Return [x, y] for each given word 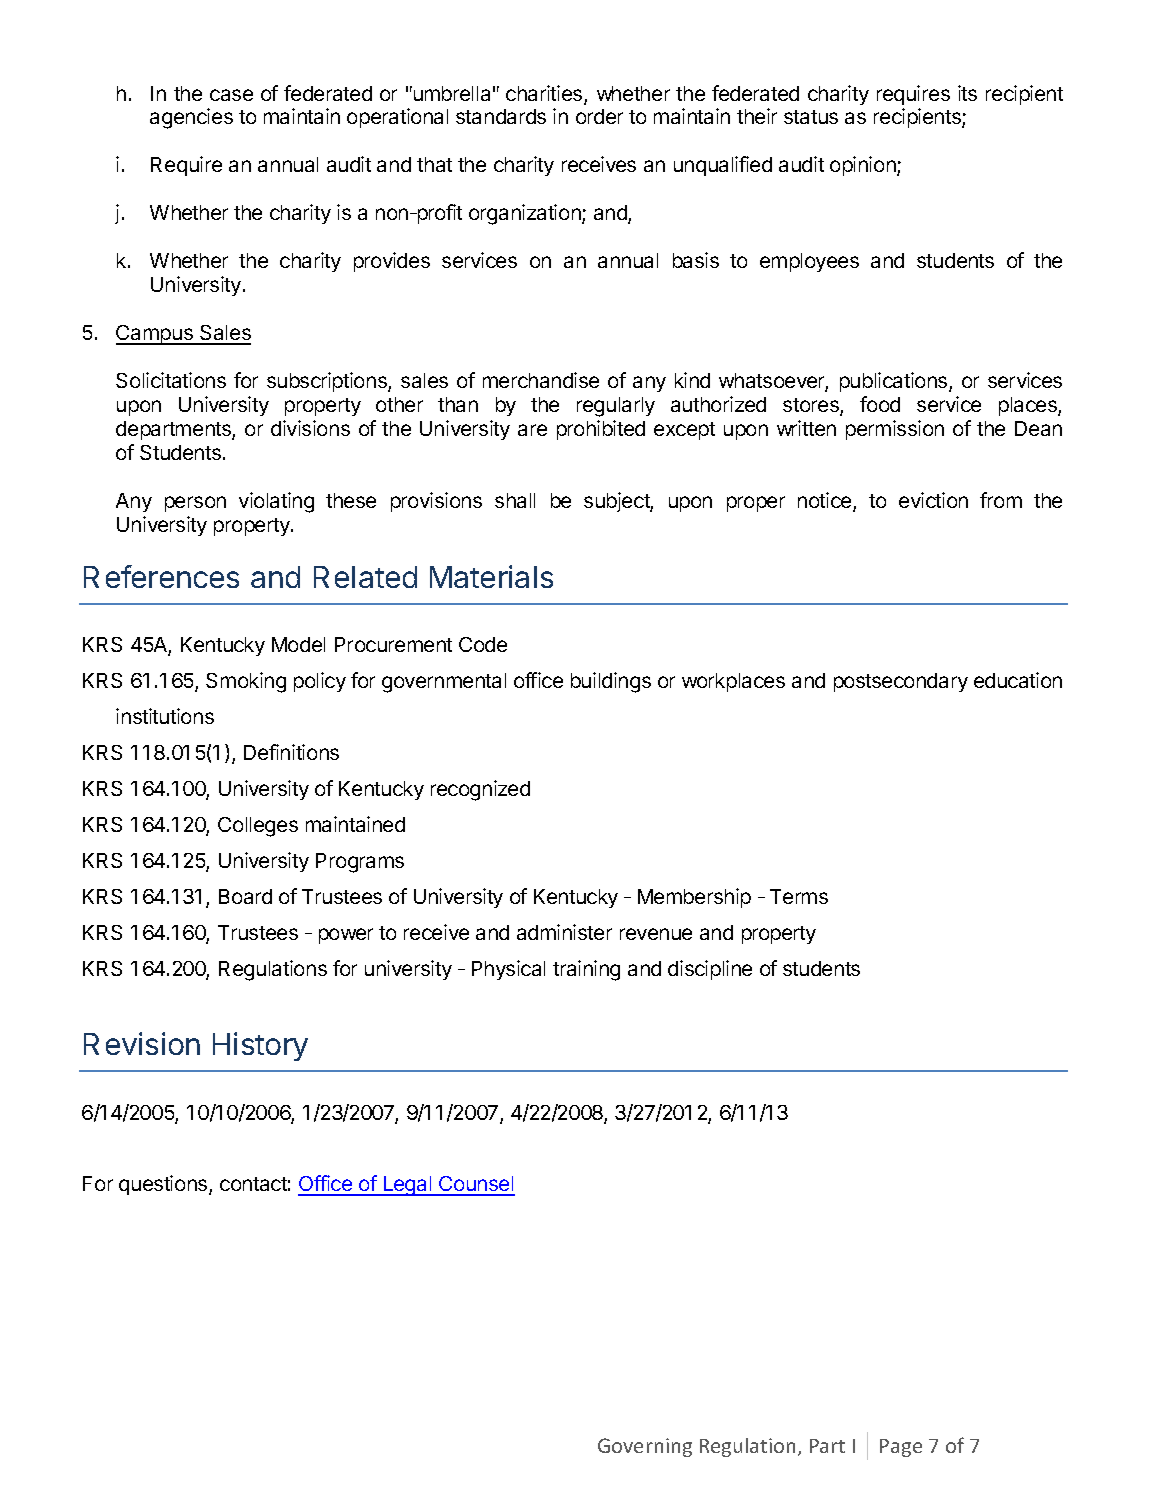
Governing [645, 1447]
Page [901, 1448]
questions [164, 1185]
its [967, 93]
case [231, 95]
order [599, 116]
